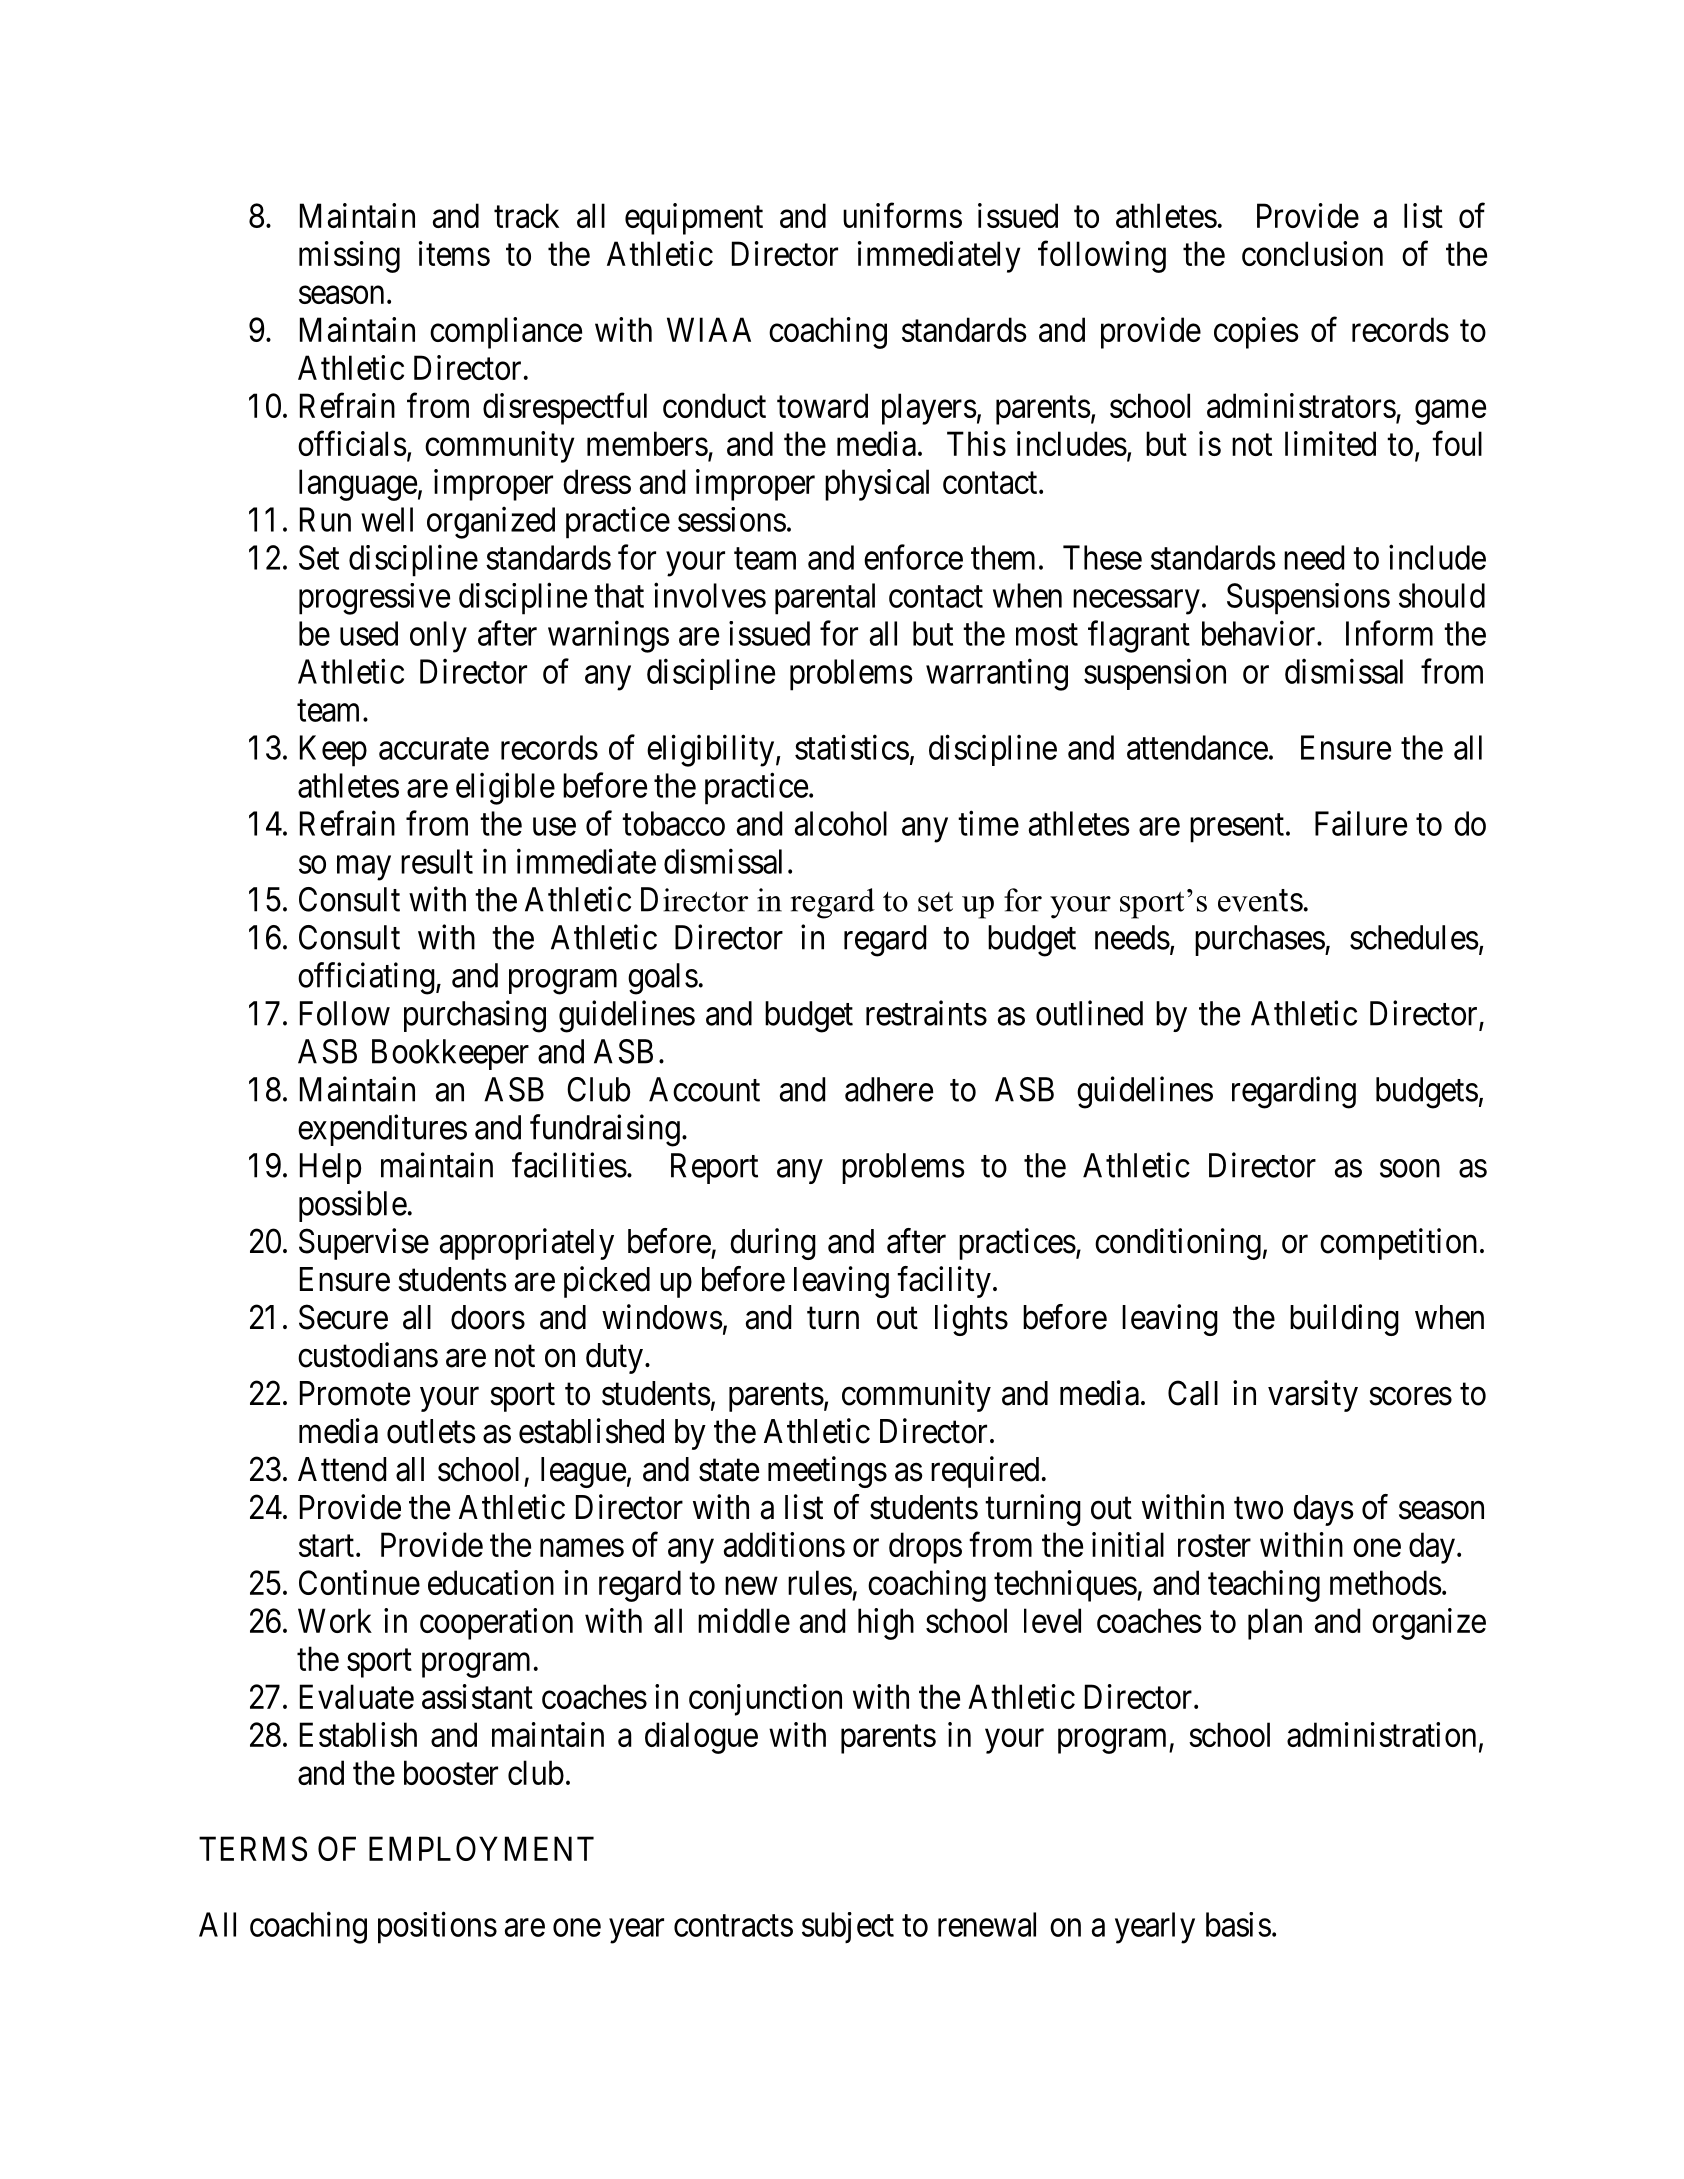  I want to click on subject, so click(848, 1927).
